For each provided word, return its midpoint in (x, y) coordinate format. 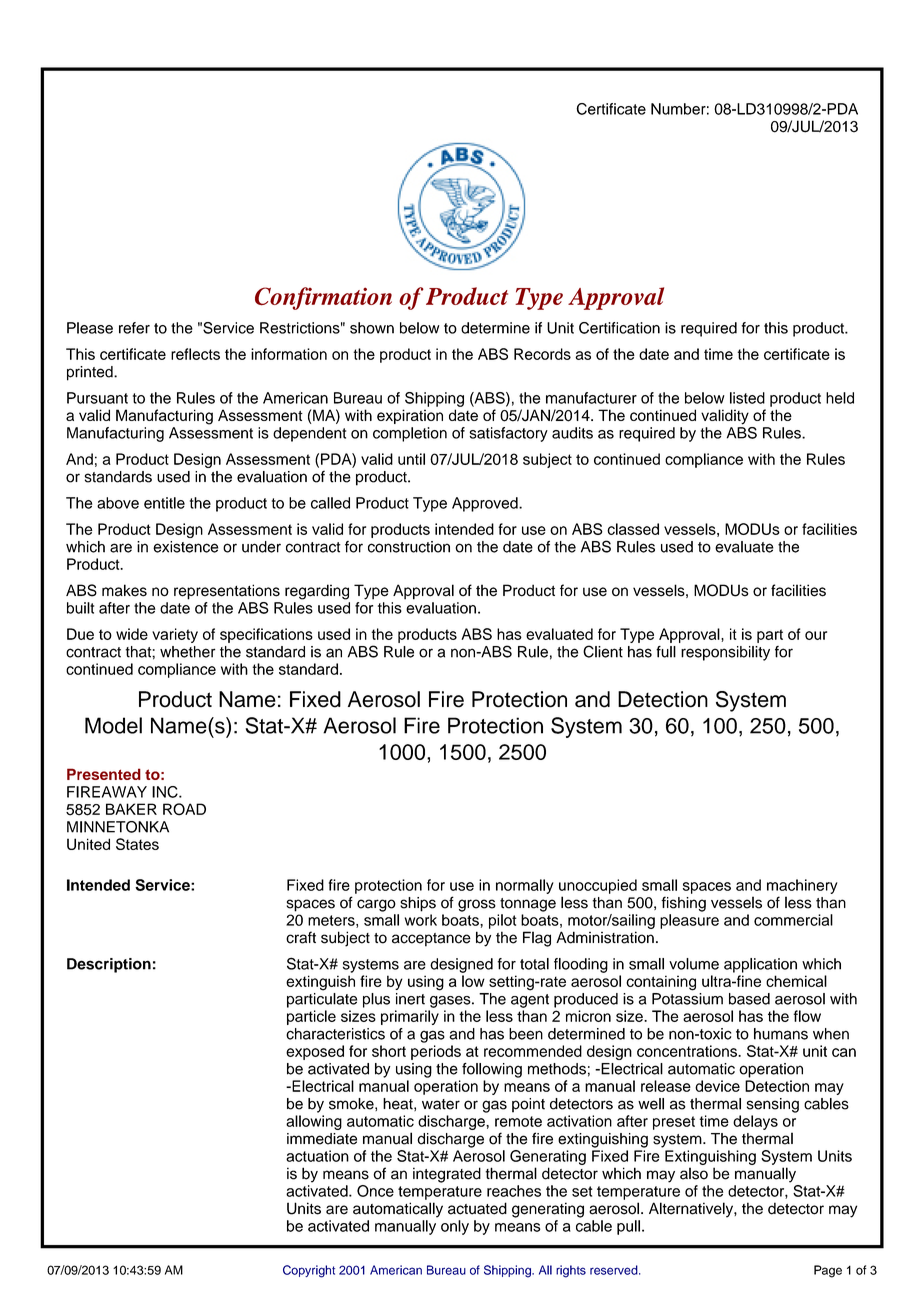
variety (175, 635)
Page (828, 1271)
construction (409, 547)
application (760, 965)
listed (747, 398)
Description (109, 965)
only (455, 1227)
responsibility (725, 653)
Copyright (309, 1271)
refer (134, 328)
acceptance (431, 940)
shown (372, 328)
